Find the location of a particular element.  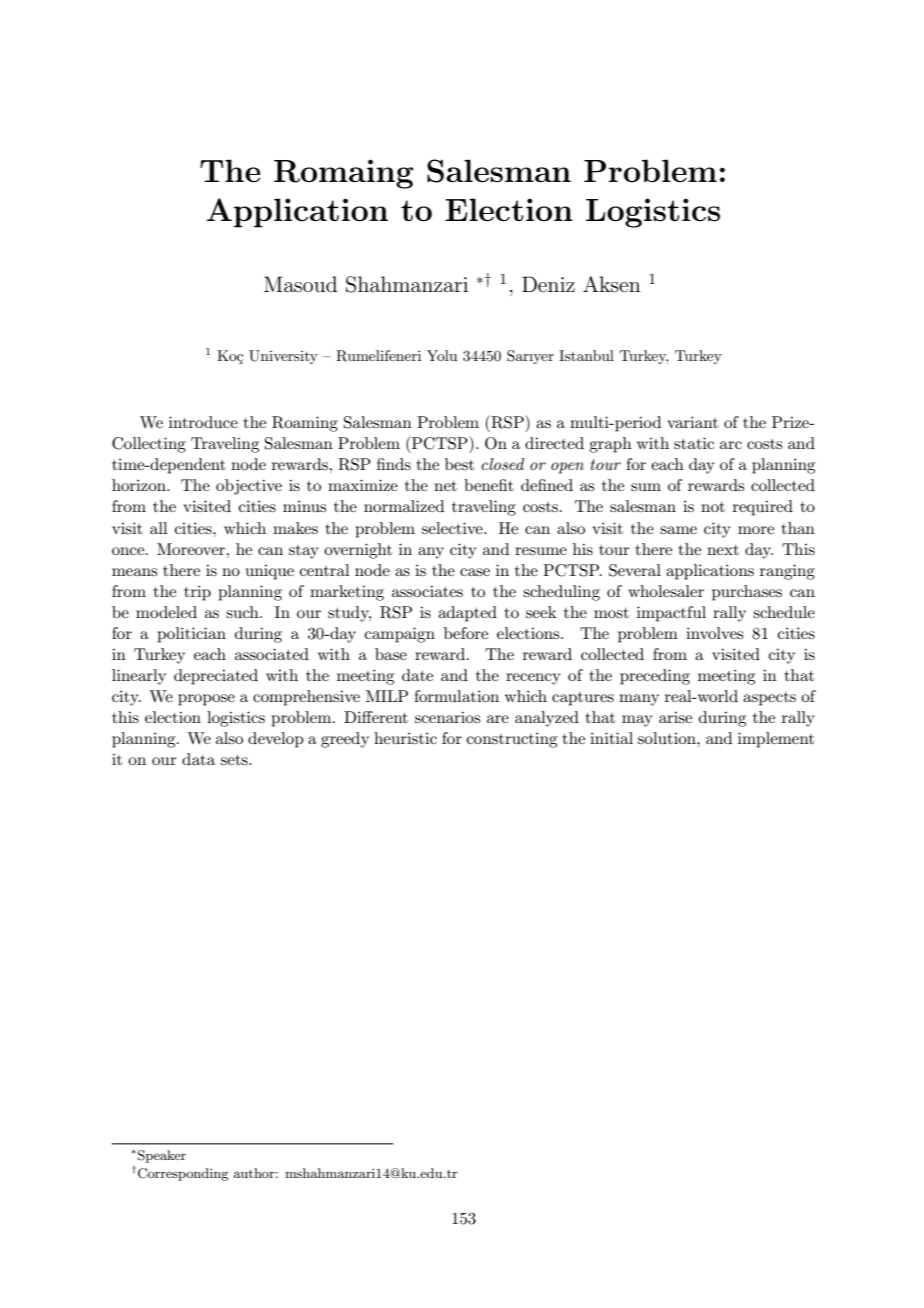

directed is located at coordinates (554, 443).
